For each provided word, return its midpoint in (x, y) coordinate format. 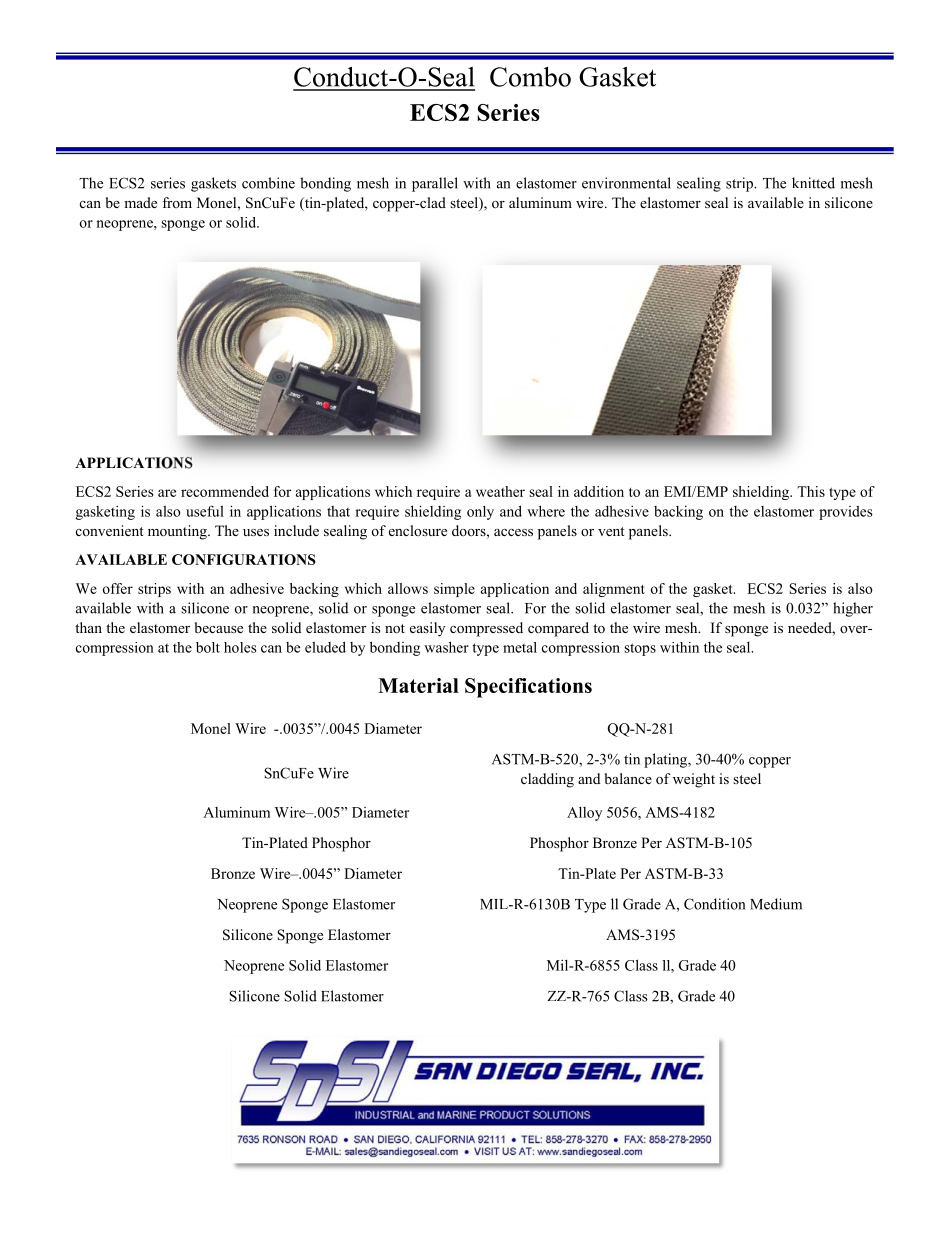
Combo (530, 77)
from (177, 202)
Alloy (584, 813)
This (811, 491)
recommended (225, 491)
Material (418, 685)
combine (268, 183)
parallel (435, 184)
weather (500, 491)
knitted (813, 183)
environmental (626, 183)
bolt (208, 647)
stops (640, 649)
